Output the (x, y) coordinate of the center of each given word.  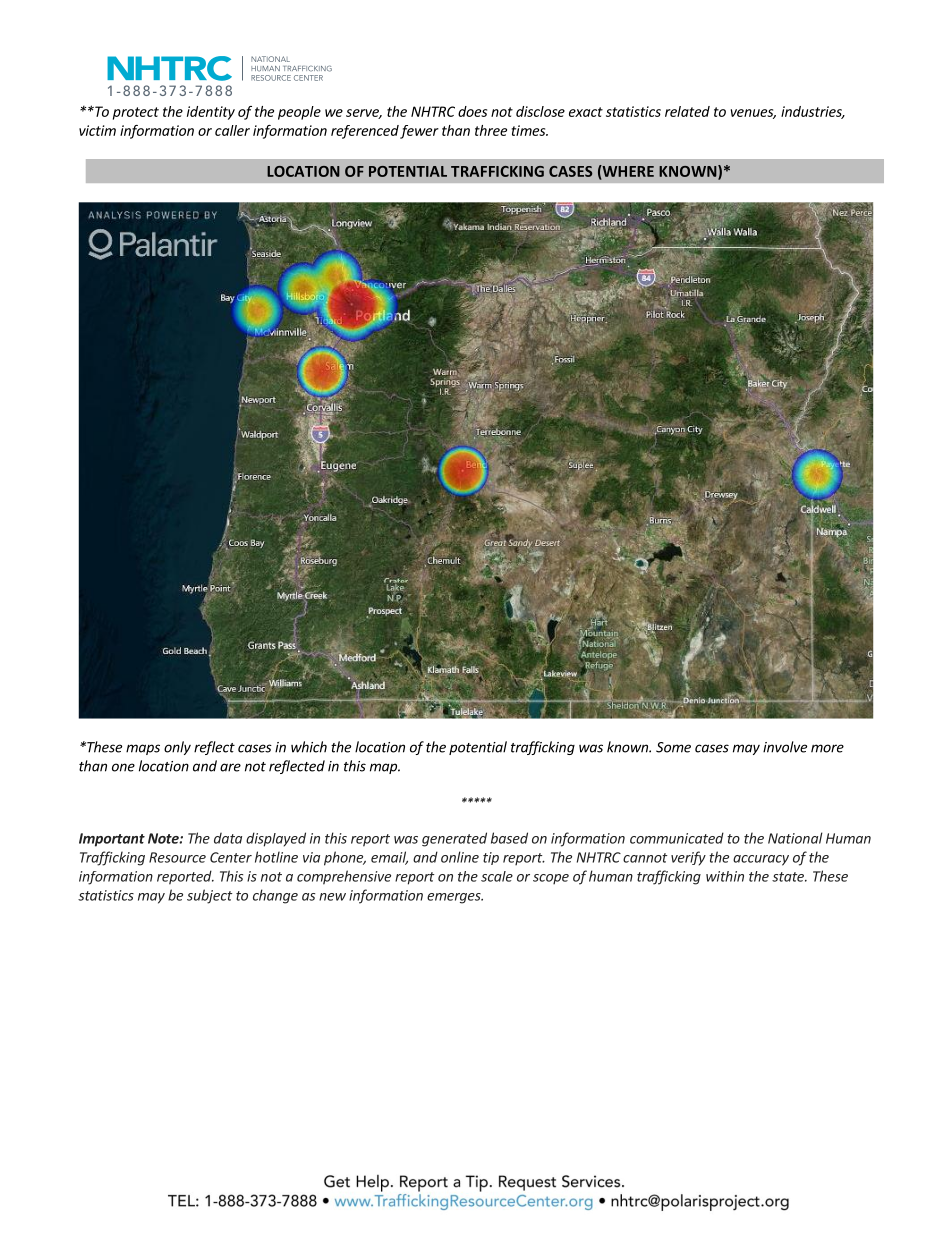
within (725, 876)
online (460, 857)
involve (785, 747)
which (309, 747)
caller (232, 130)
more (827, 748)
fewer (419, 132)
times (530, 130)
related (687, 111)
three (491, 130)
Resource (177, 857)
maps (143, 749)
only (177, 748)
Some (673, 747)
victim (97, 130)
